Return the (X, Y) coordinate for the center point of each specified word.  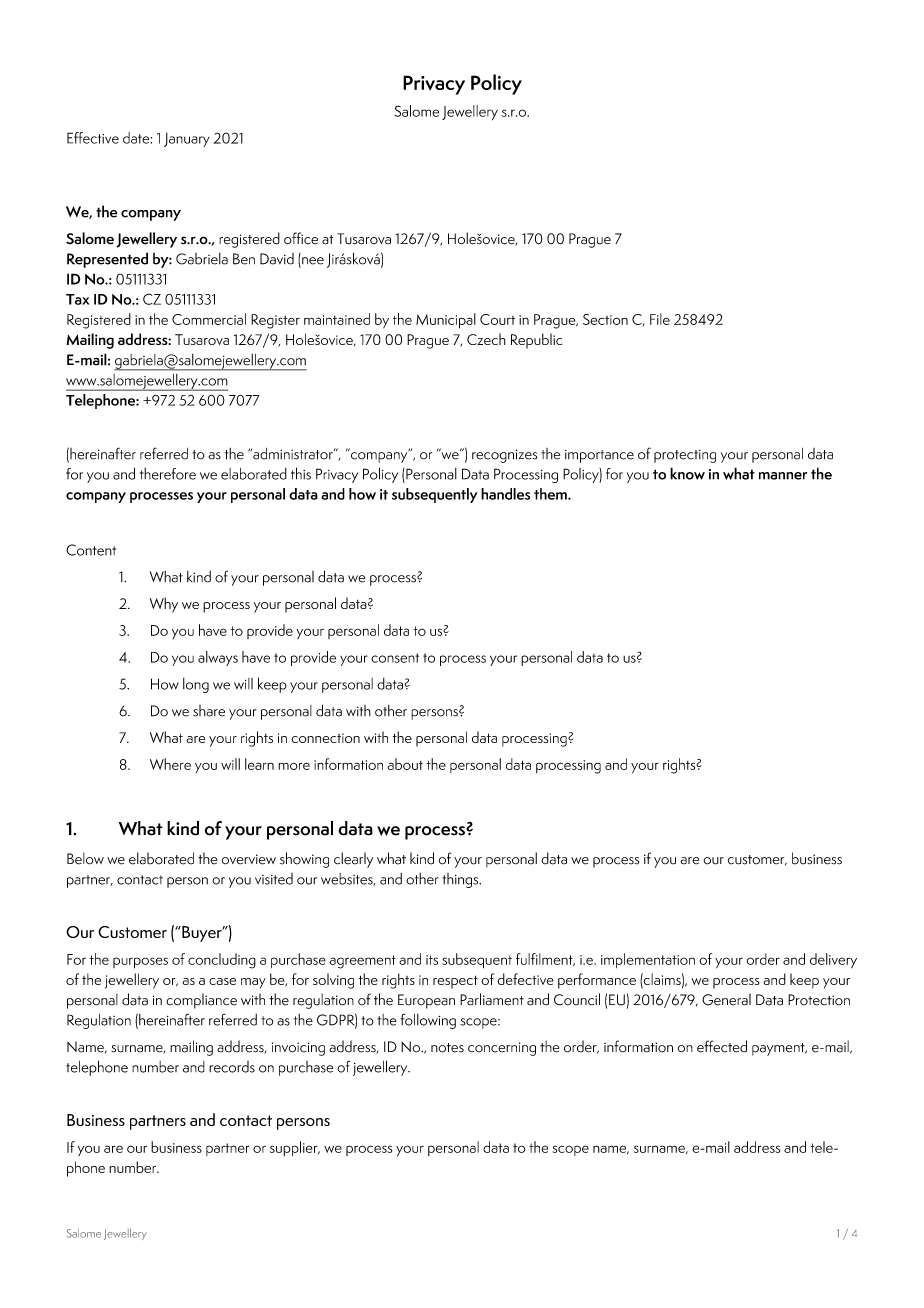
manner (783, 476)
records (232, 1067)
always (218, 658)
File (660, 319)
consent (395, 658)
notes (447, 1048)
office (301, 238)
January (187, 140)
